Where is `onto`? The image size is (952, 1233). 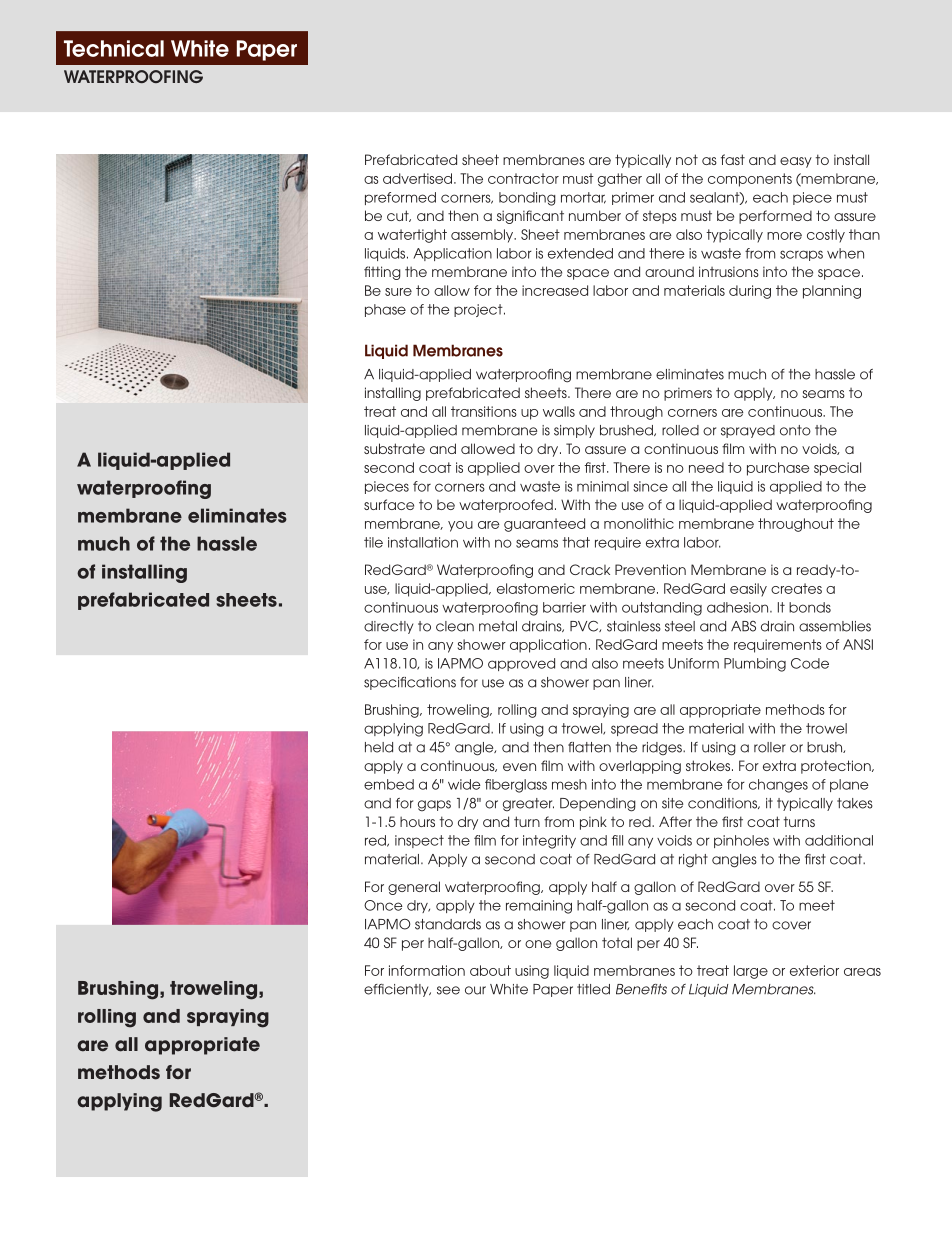 onto is located at coordinates (795, 430).
